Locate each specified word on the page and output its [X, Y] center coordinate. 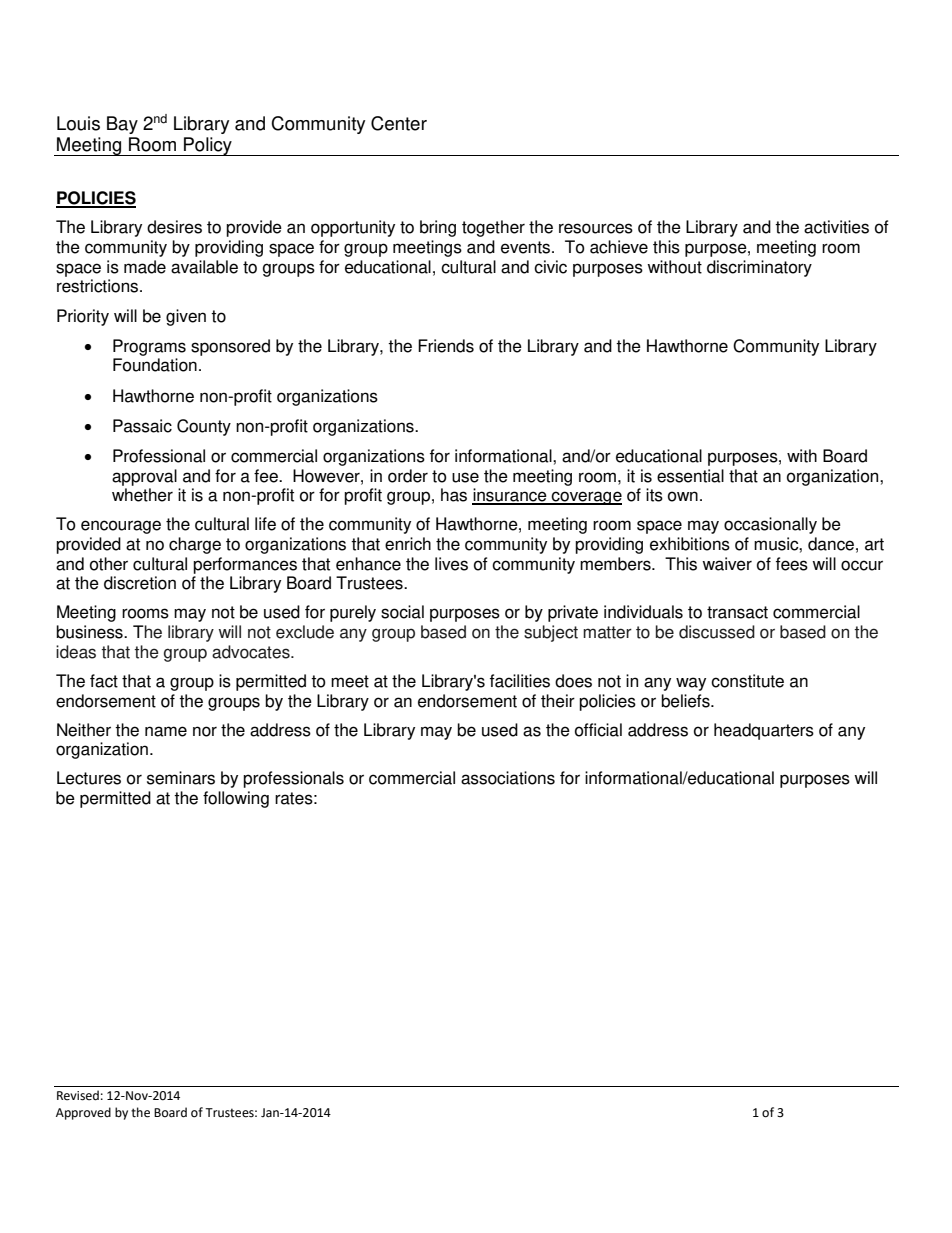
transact [737, 612]
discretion [140, 583]
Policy [208, 146]
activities [836, 227]
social [402, 612]
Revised [78, 1095]
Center [399, 123]
